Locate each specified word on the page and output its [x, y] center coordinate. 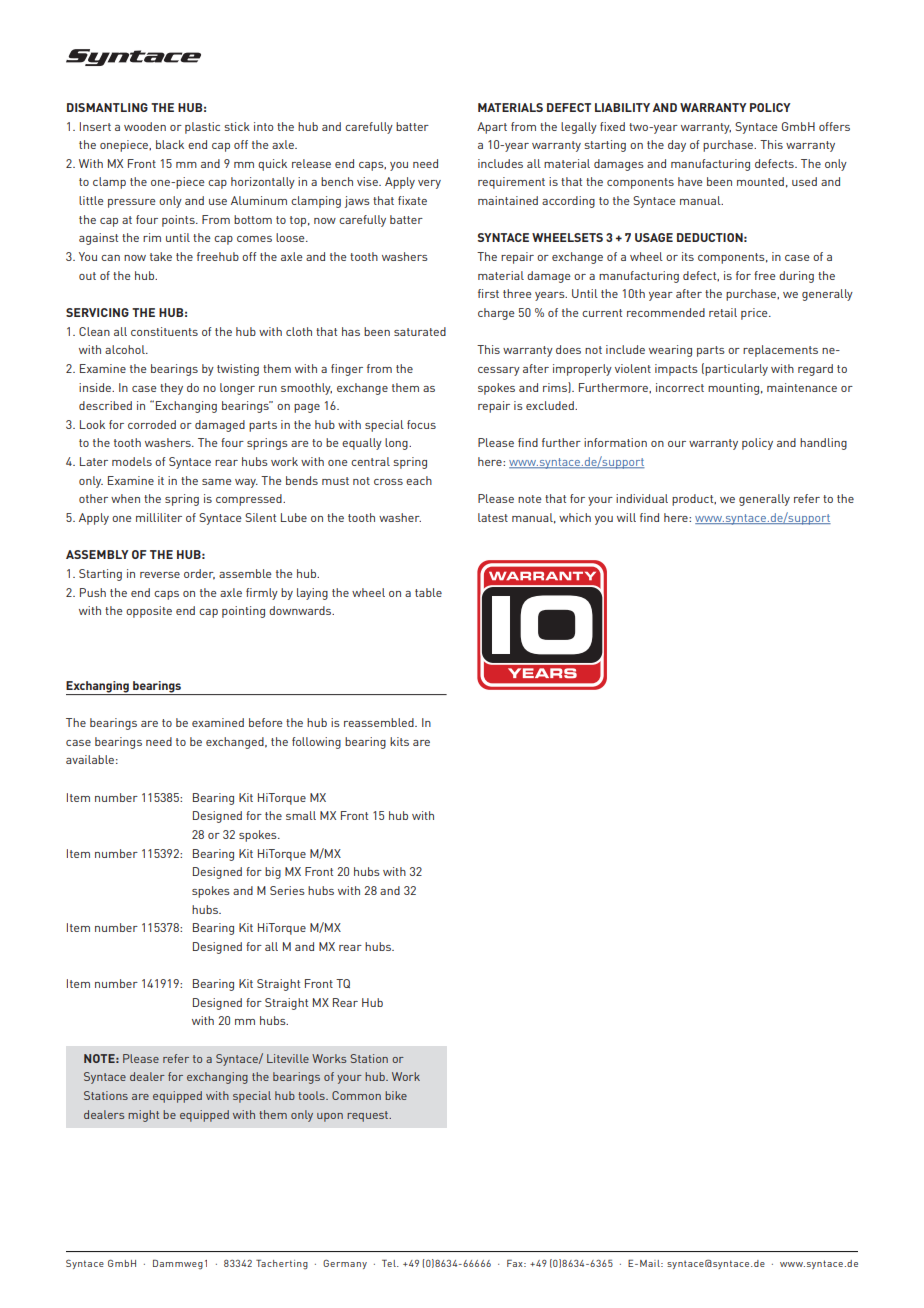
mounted [760, 181]
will [626, 517]
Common [356, 1095]
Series [287, 890]
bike [396, 1095]
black [170, 144]
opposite [149, 612]
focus [421, 424]
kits [399, 741]
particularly [736, 370]
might [143, 1116]
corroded [152, 424]
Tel [390, 1263]
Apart [492, 128]
